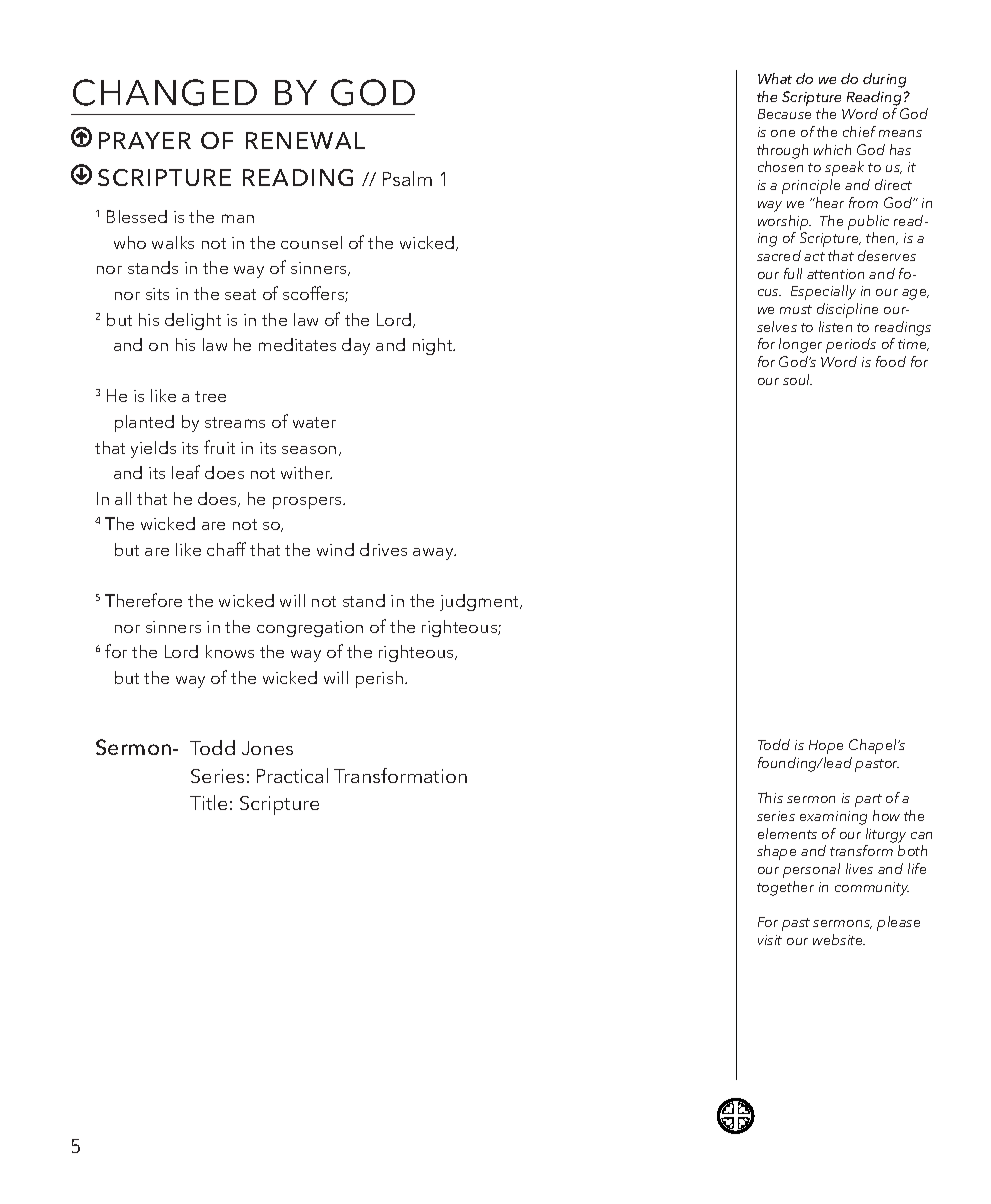  I want to click on soul, so click(797, 379).
